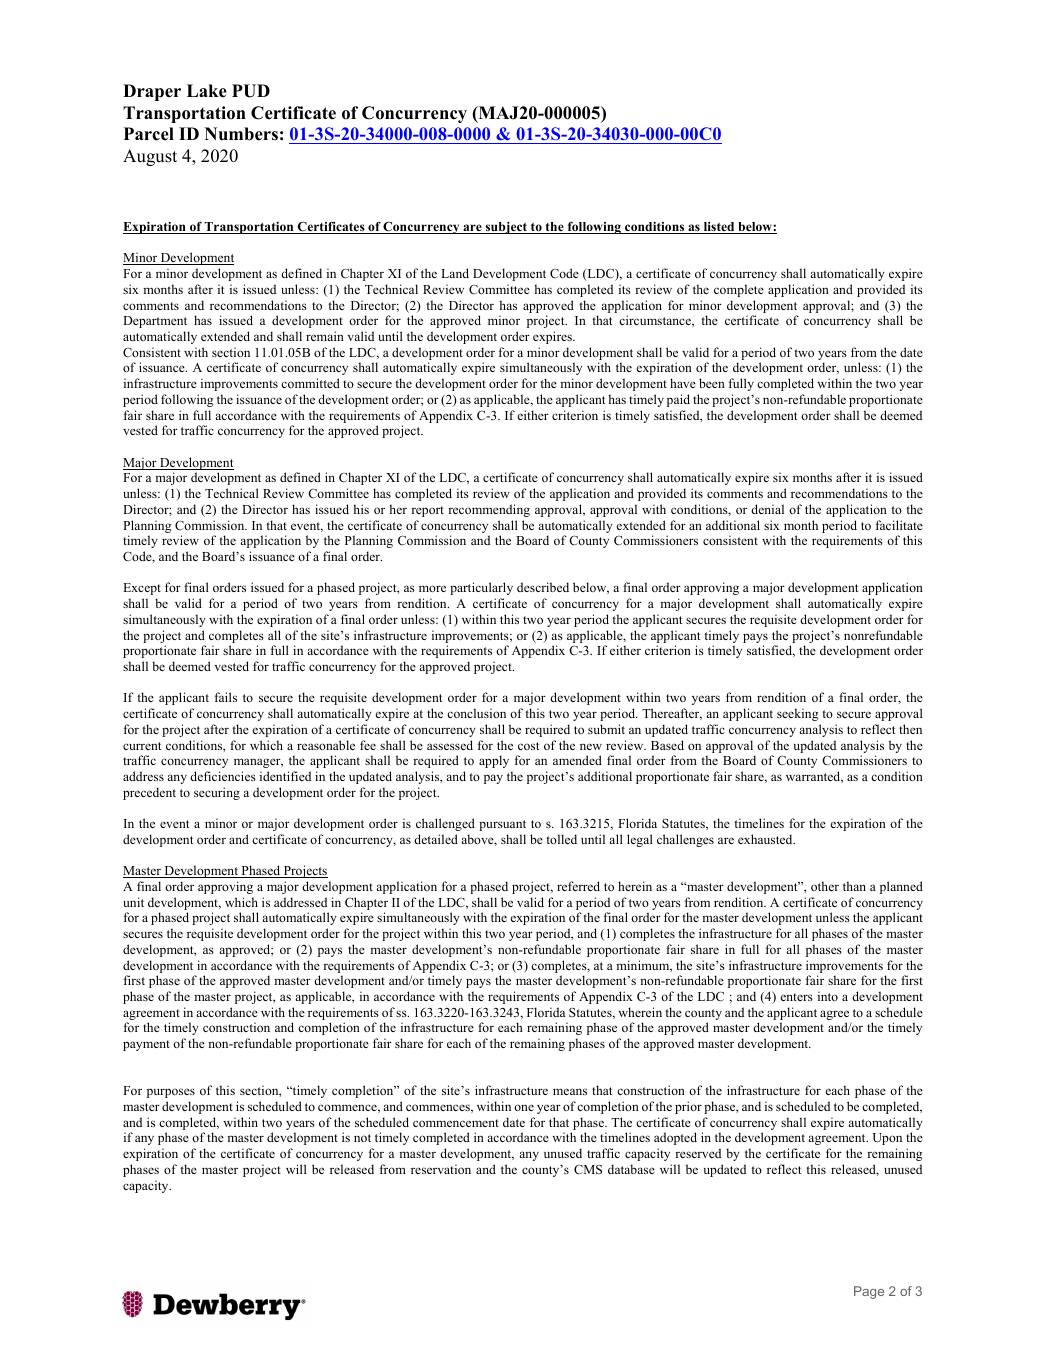 Image resolution: width=1046 pixels, height=1353 pixels. Describe the element at coordinates (719, 228) in the screenshot. I see `listed` at that location.
